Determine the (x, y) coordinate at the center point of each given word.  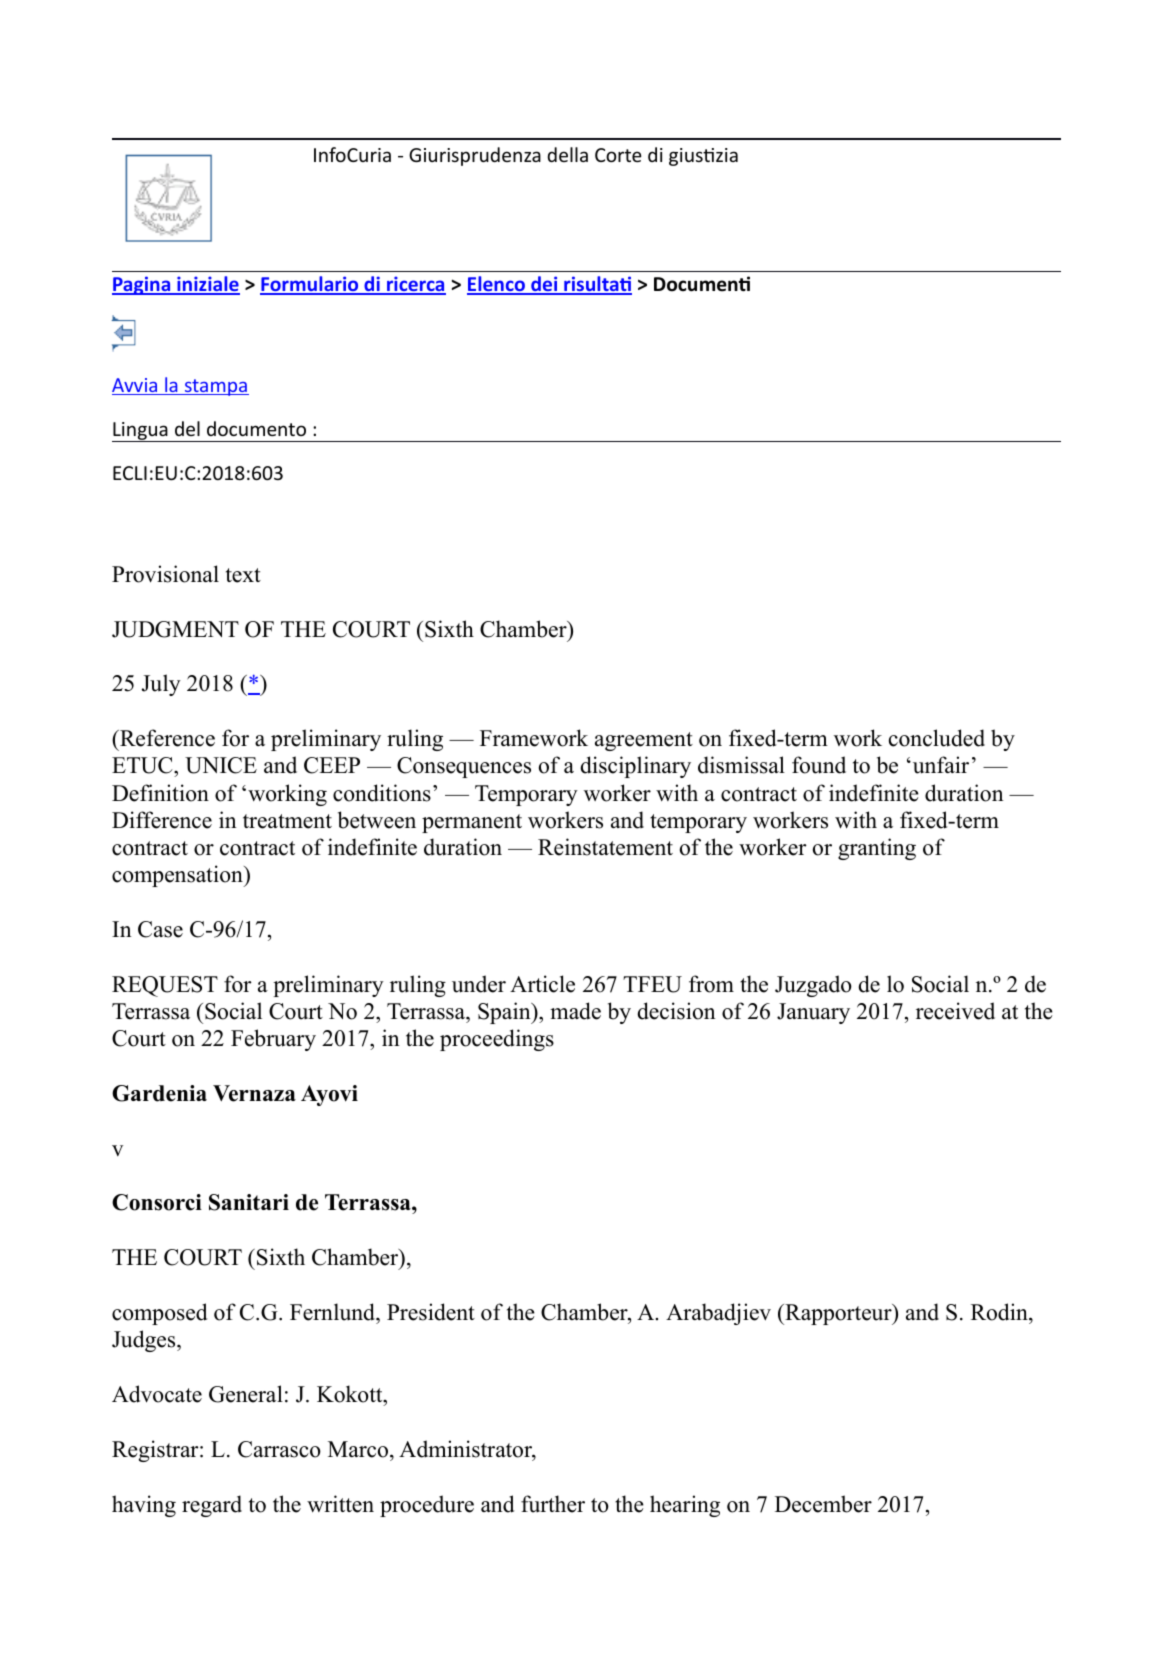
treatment (287, 821)
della (568, 154)
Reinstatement (605, 847)
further (553, 1504)
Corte (618, 155)
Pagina (142, 285)
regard (212, 1506)
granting (877, 849)
